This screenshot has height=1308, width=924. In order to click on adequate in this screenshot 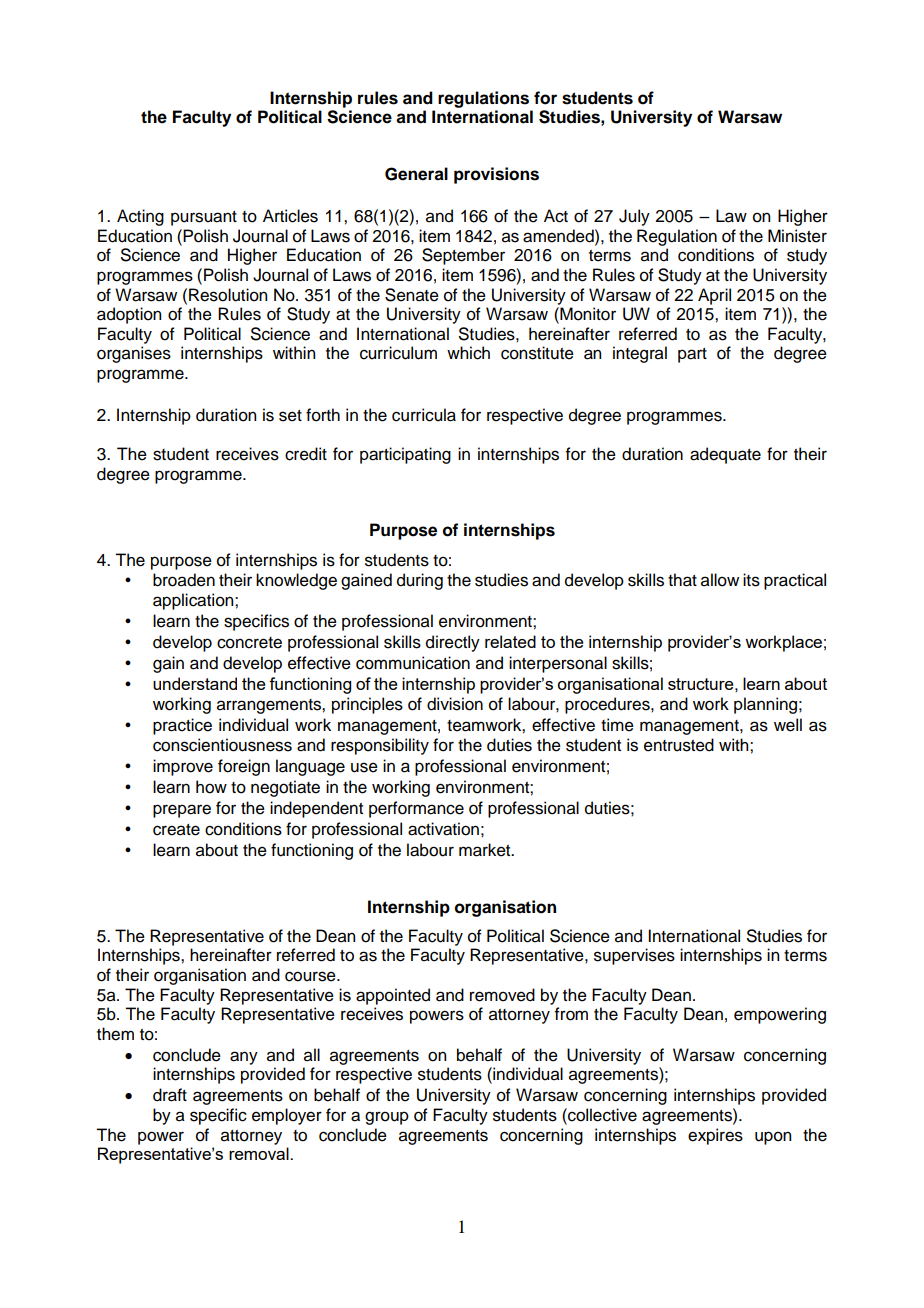, I will do `click(725, 455)`.
